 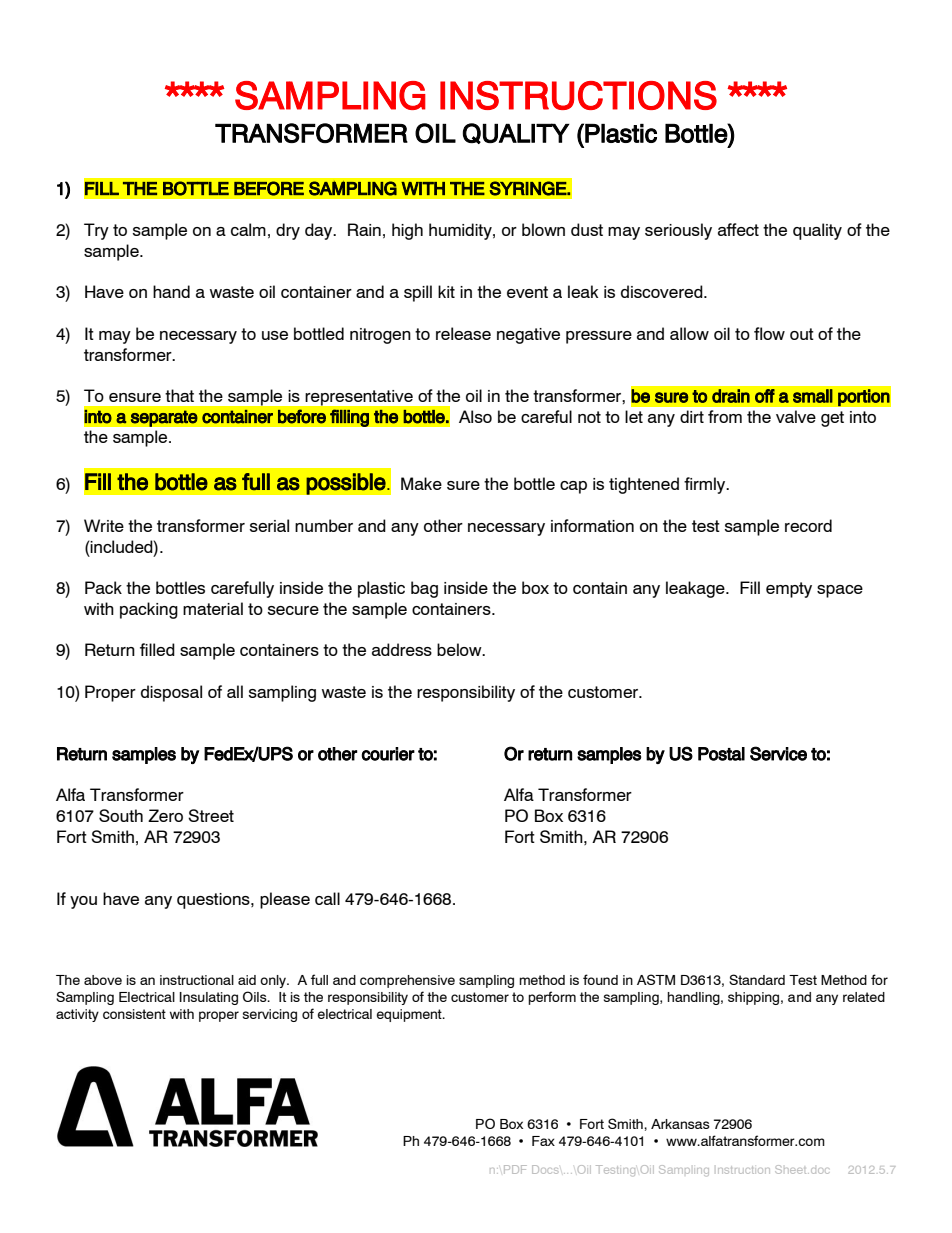 I want to click on Fax, so click(x=543, y=1141).
